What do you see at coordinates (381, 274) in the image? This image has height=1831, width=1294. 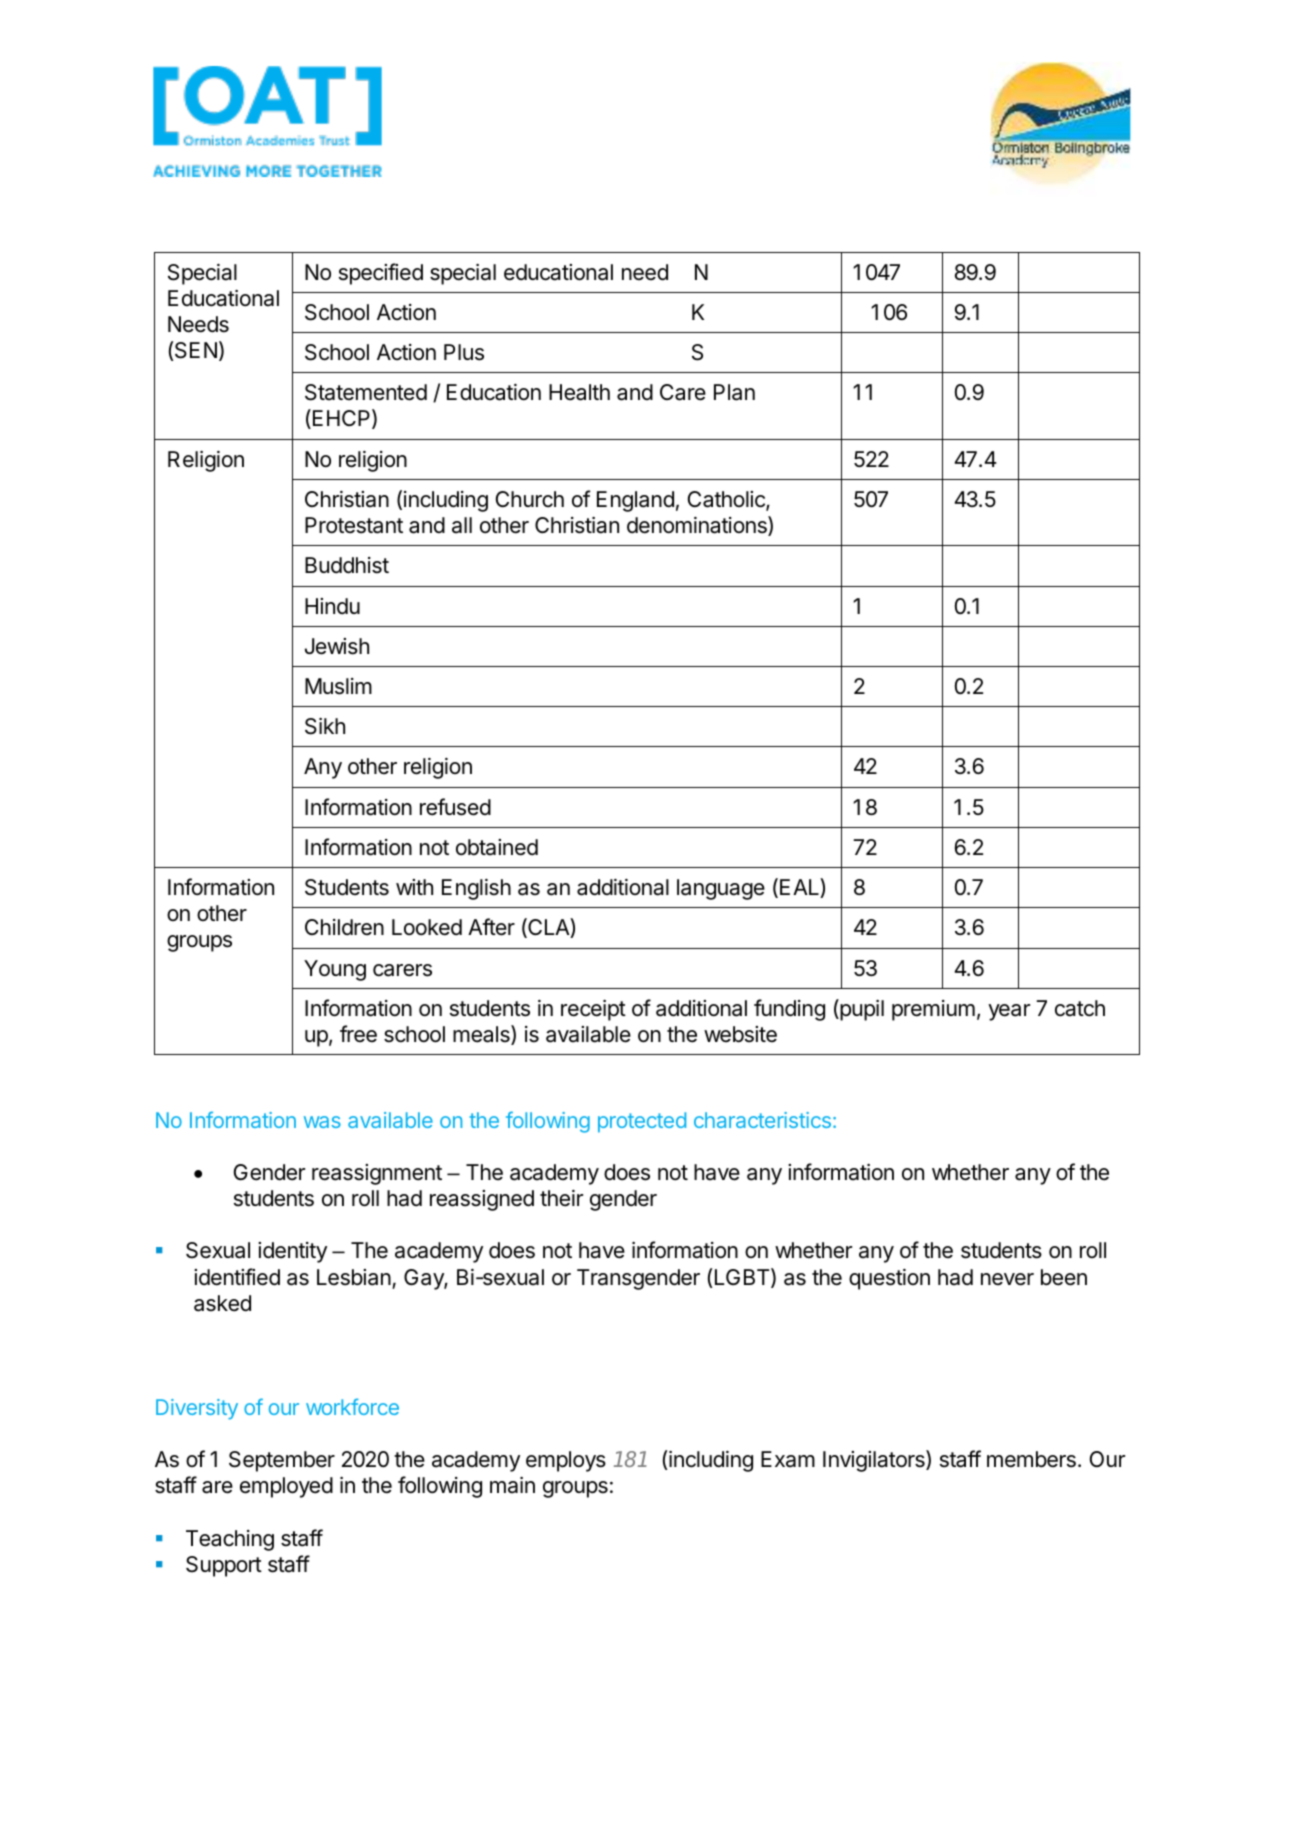 I see `specified` at bounding box center [381, 274].
